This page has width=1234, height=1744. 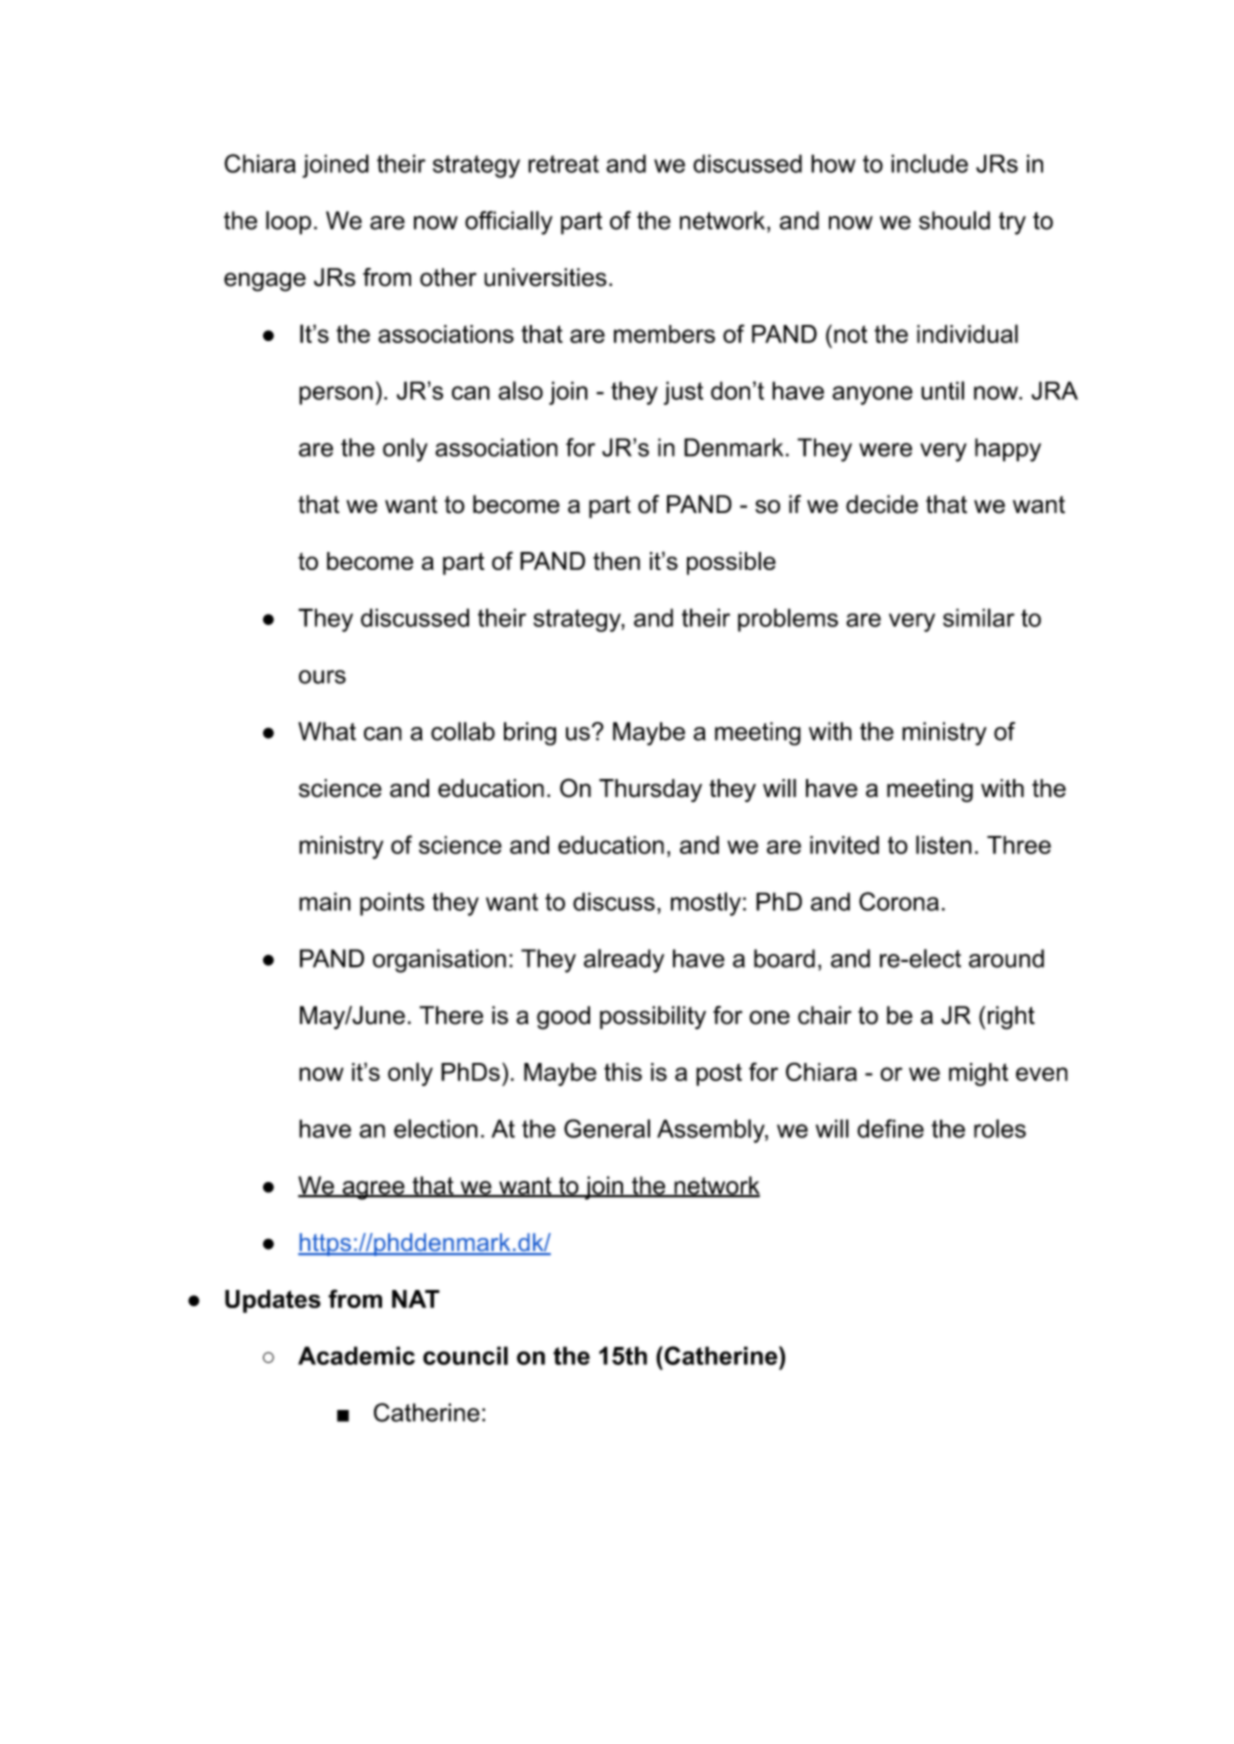 What do you see at coordinates (356, 1355) in the page?
I see `Academic` at bounding box center [356, 1355].
